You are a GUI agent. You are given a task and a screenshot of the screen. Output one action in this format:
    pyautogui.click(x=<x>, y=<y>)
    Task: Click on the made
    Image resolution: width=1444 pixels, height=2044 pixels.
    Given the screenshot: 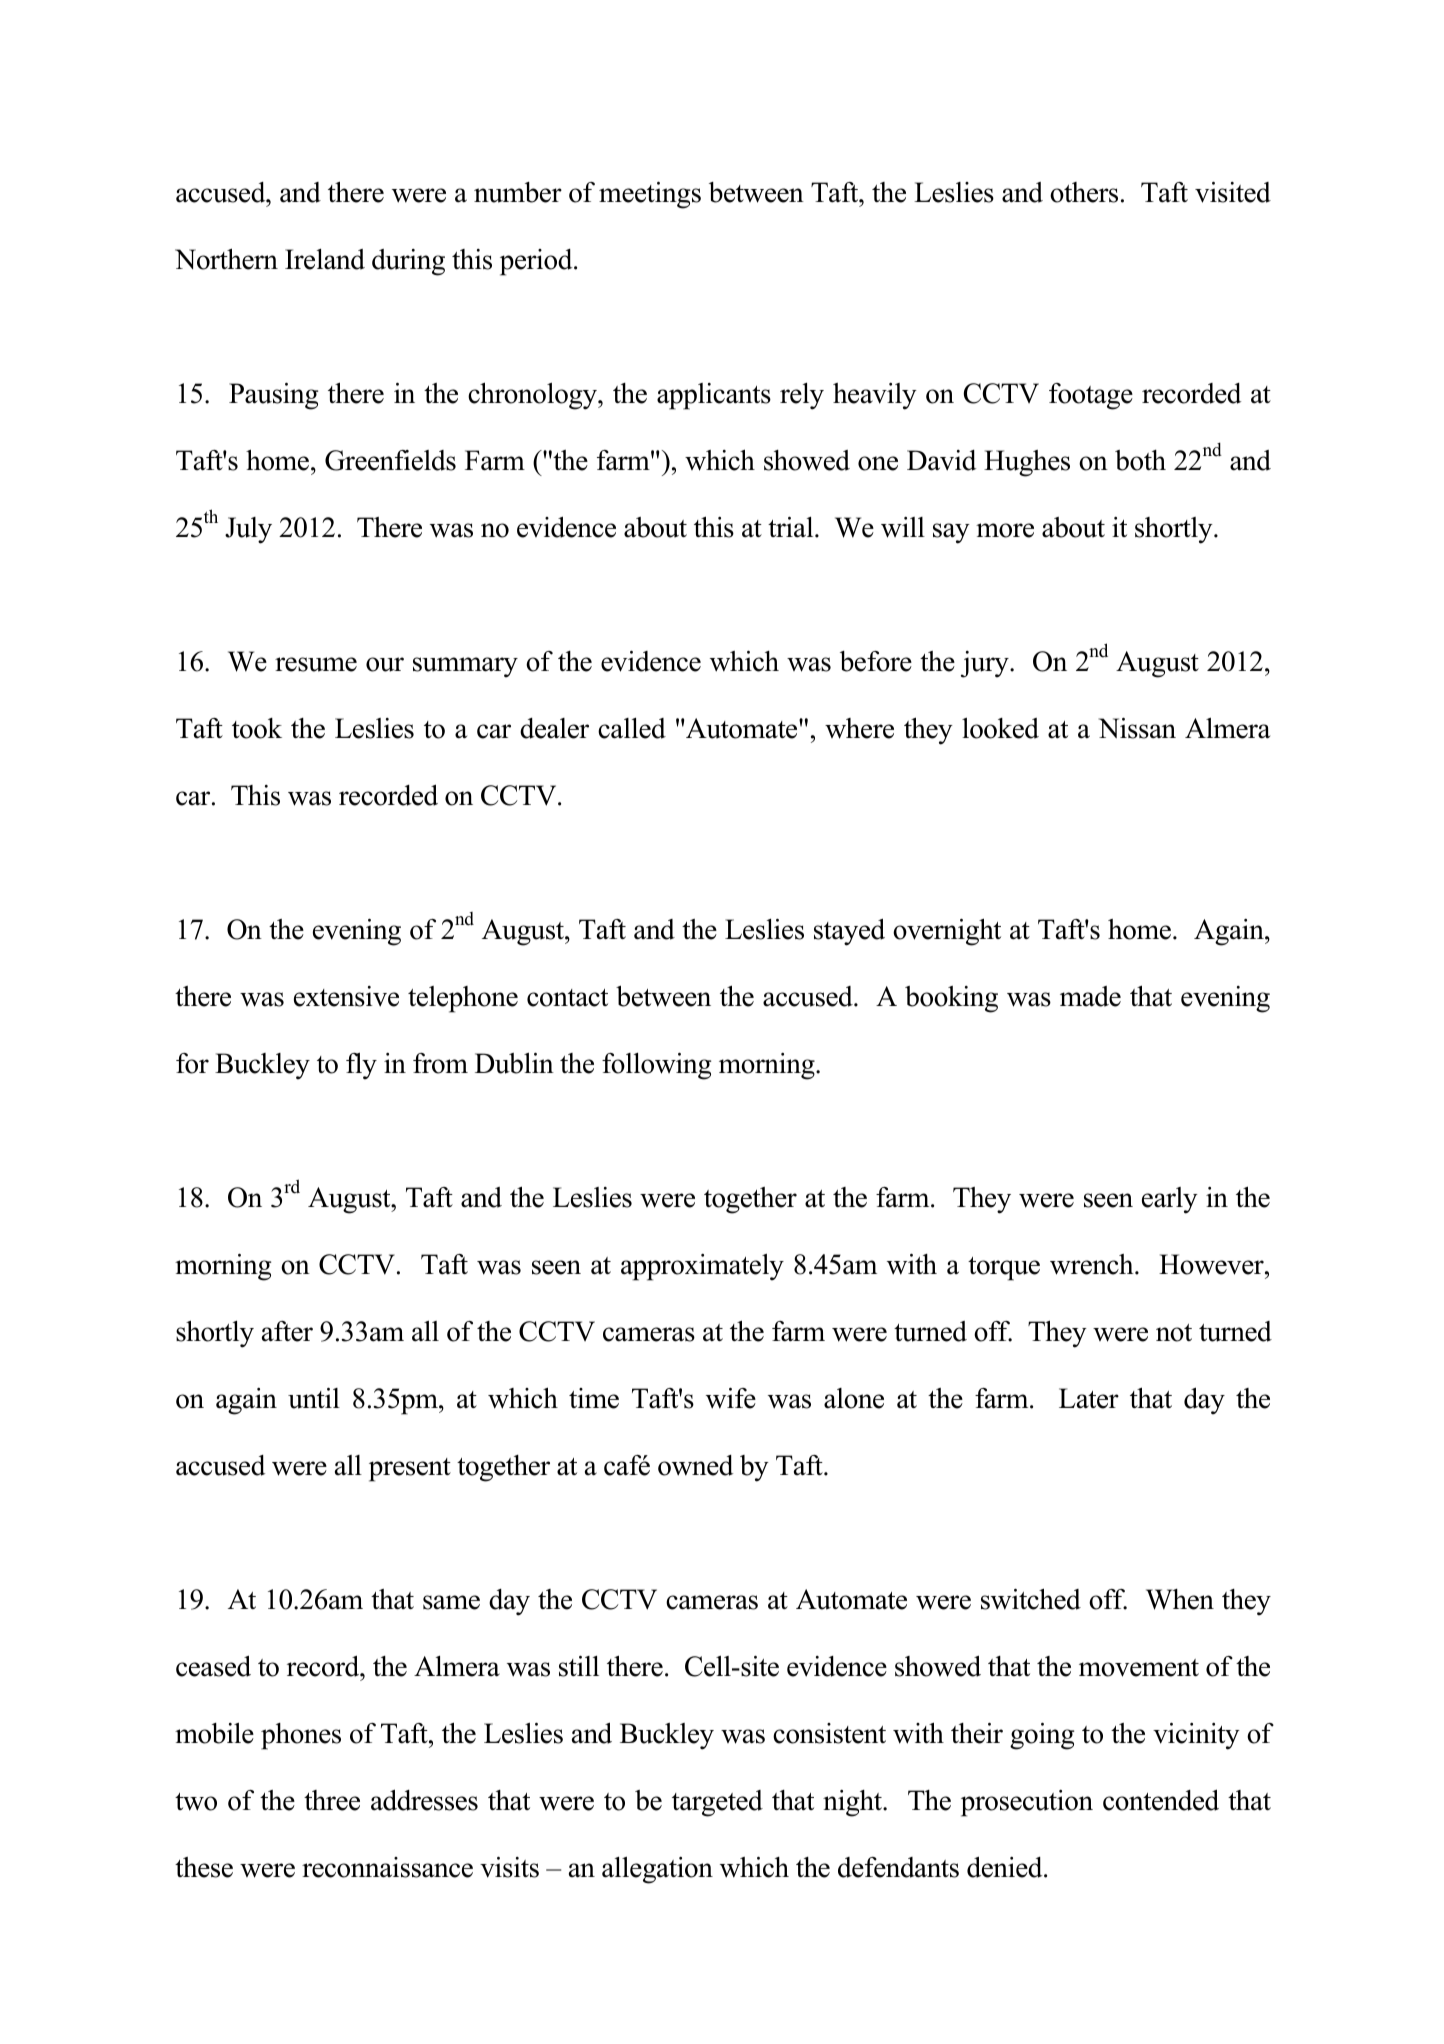 What is the action you would take?
    pyautogui.click(x=1090, y=996)
